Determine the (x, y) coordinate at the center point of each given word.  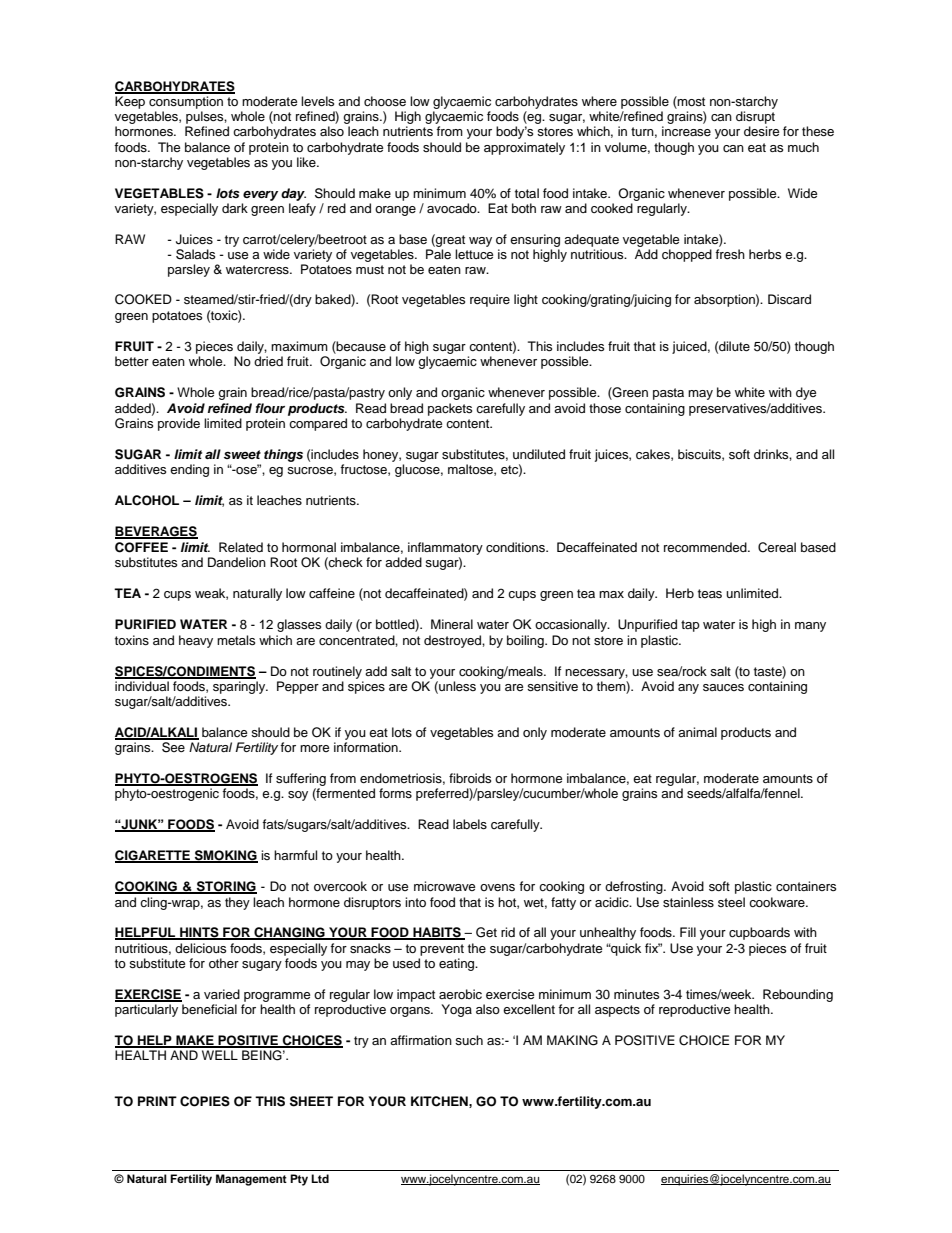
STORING (226, 887)
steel (731, 902)
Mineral (452, 624)
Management (251, 1180)
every (260, 196)
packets (450, 409)
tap (690, 626)
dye (806, 393)
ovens (497, 887)
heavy (196, 641)
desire (761, 131)
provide (179, 424)
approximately (524, 148)
